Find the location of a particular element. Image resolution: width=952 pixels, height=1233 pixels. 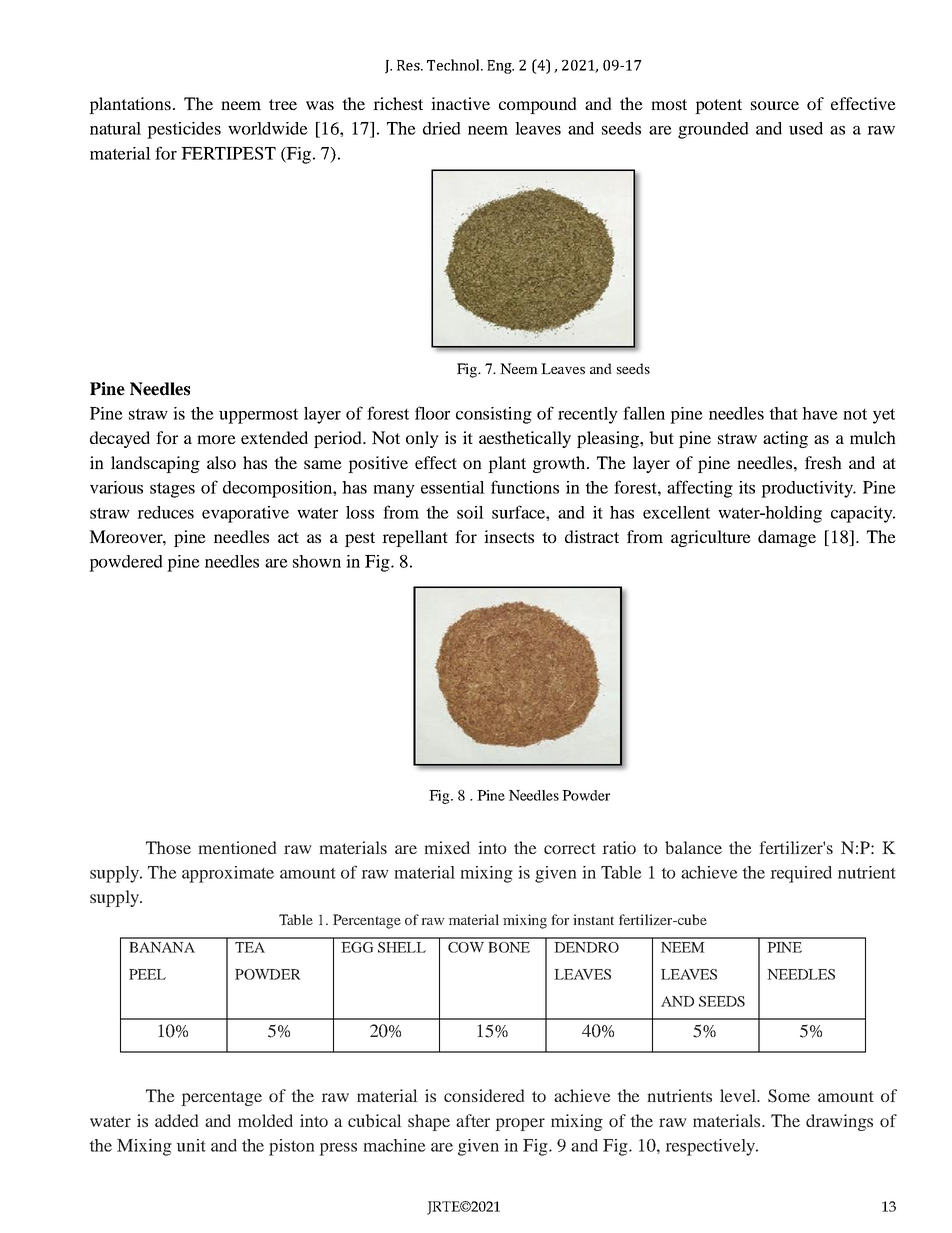

proper is located at coordinates (520, 1124).
